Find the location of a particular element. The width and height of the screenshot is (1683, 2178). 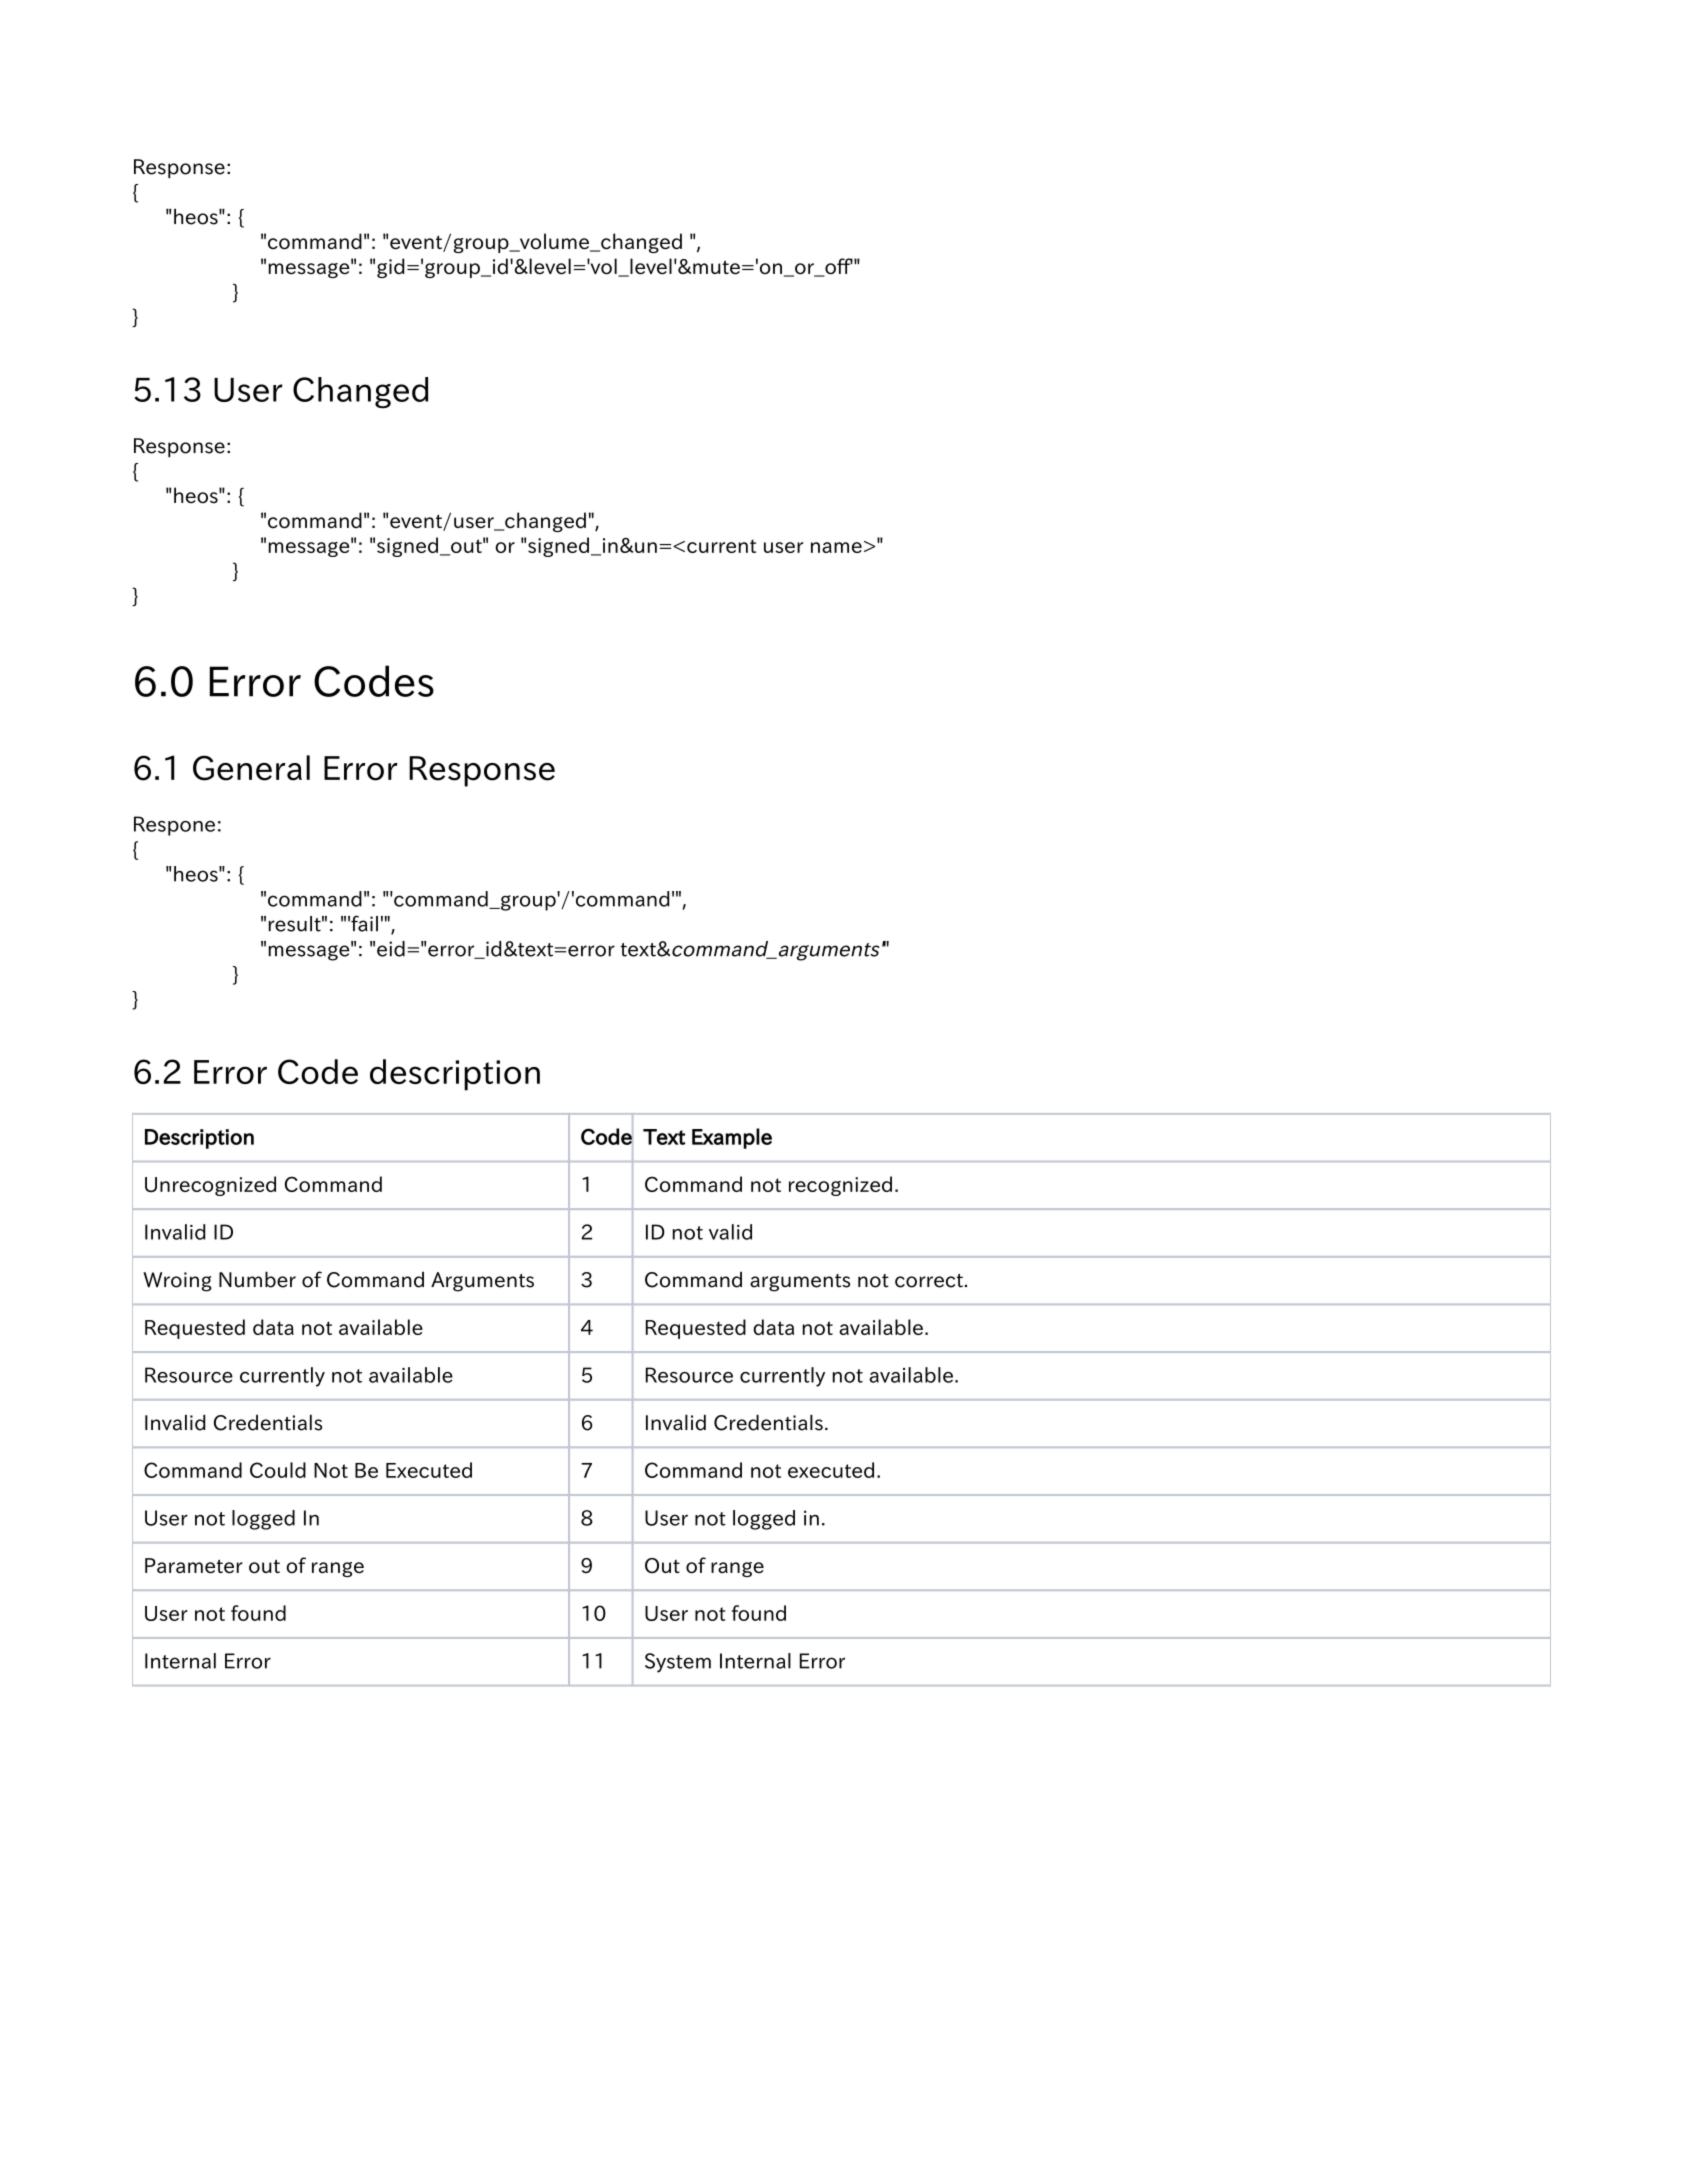

Could is located at coordinates (278, 1470).
